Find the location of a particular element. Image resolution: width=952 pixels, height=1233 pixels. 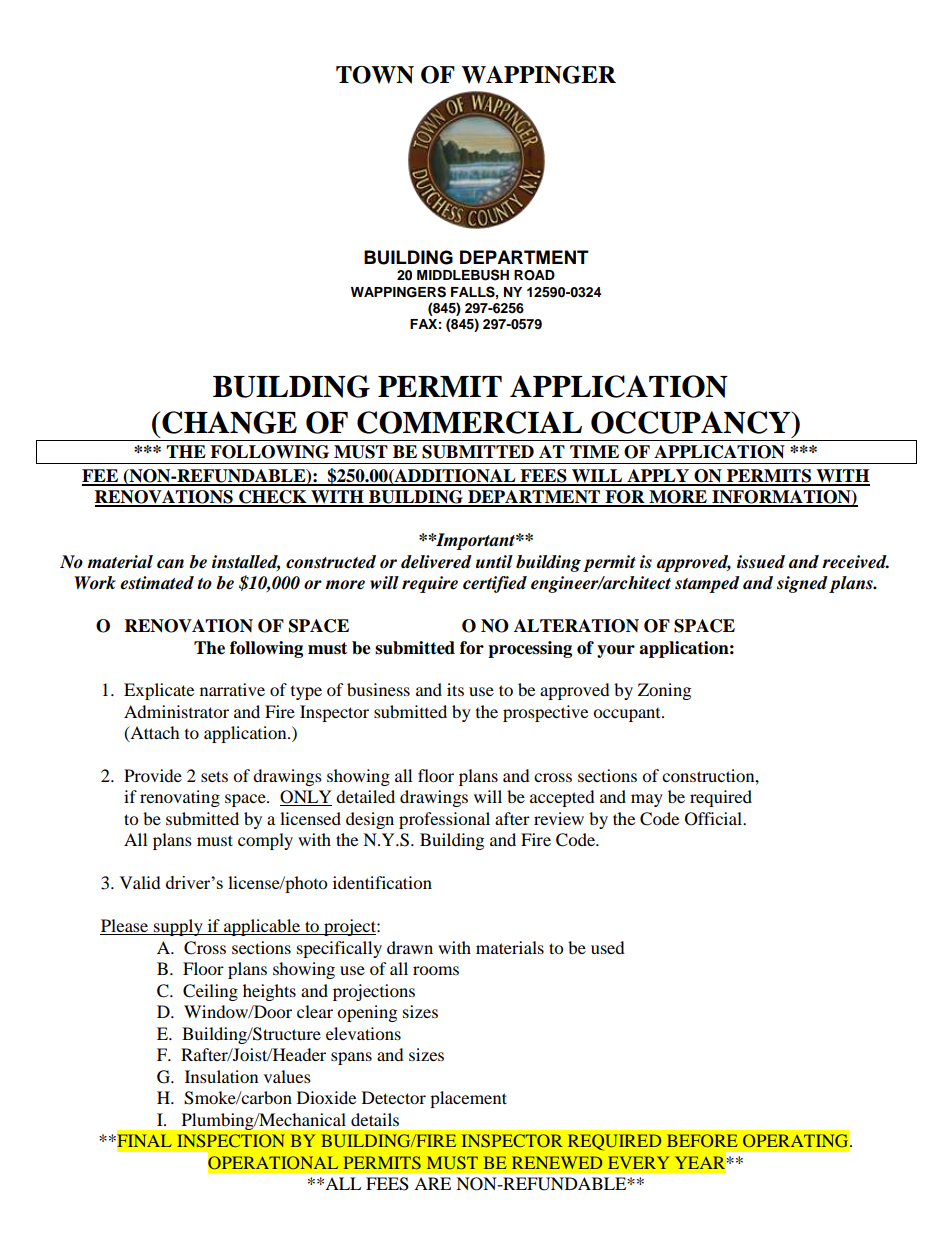

signed is located at coordinates (802, 584).
